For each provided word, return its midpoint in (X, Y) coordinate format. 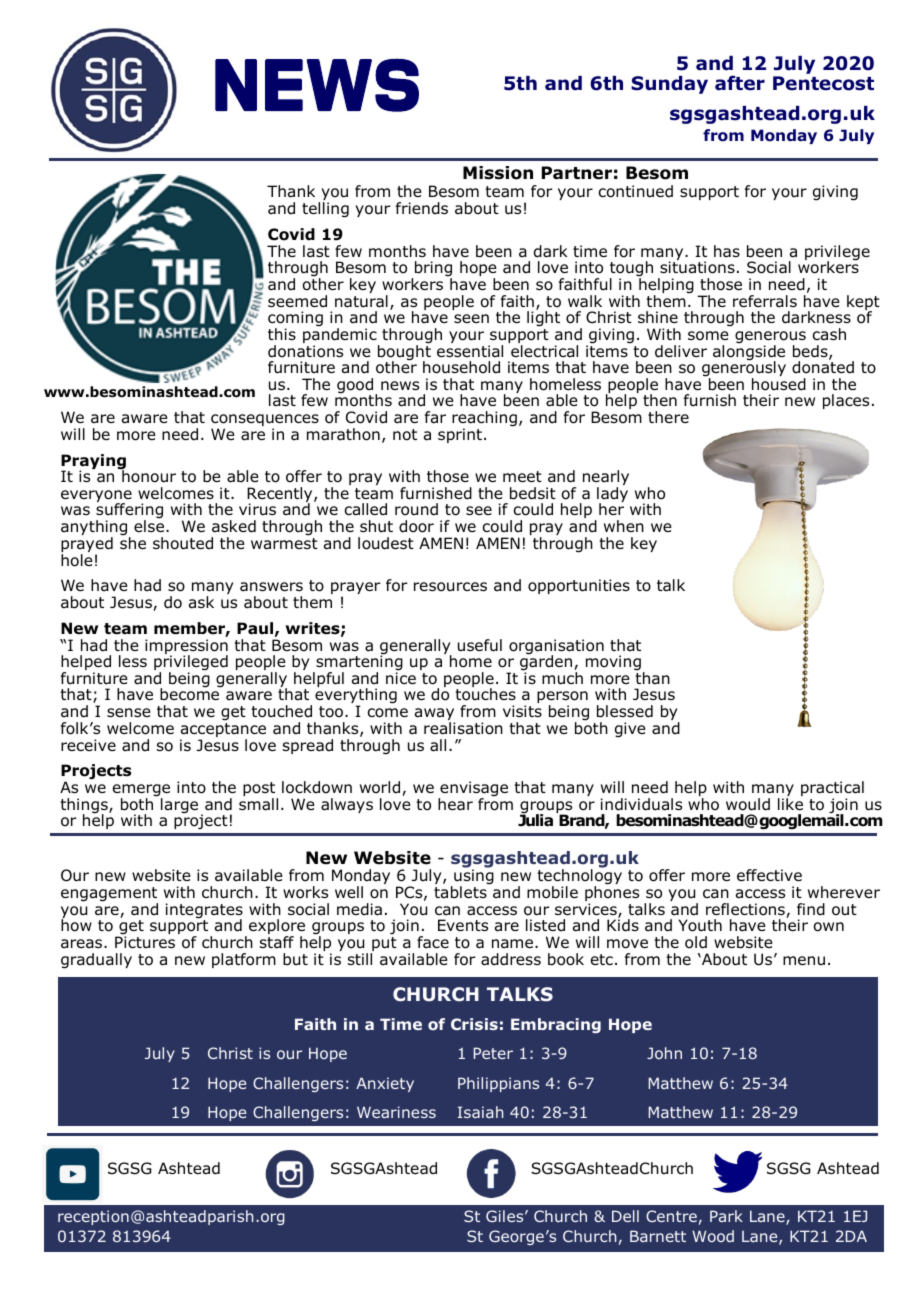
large (179, 806)
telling (325, 210)
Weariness (396, 1112)
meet (522, 476)
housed (779, 384)
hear (455, 804)
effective (769, 875)
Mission (498, 173)
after (740, 83)
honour (148, 475)
